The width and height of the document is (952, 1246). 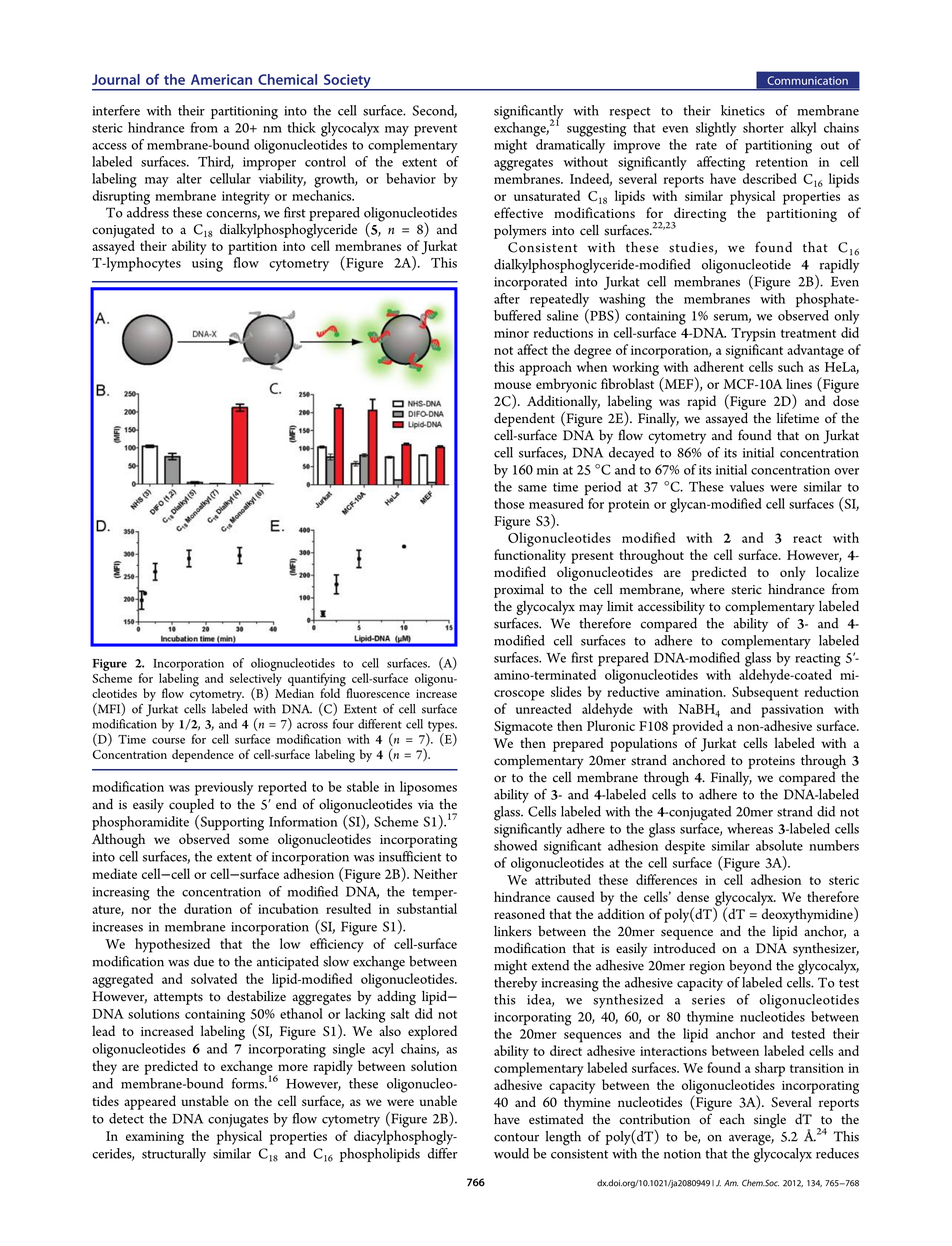 What do you see at coordinates (221, 79) in the document?
I see `American` at bounding box center [221, 79].
